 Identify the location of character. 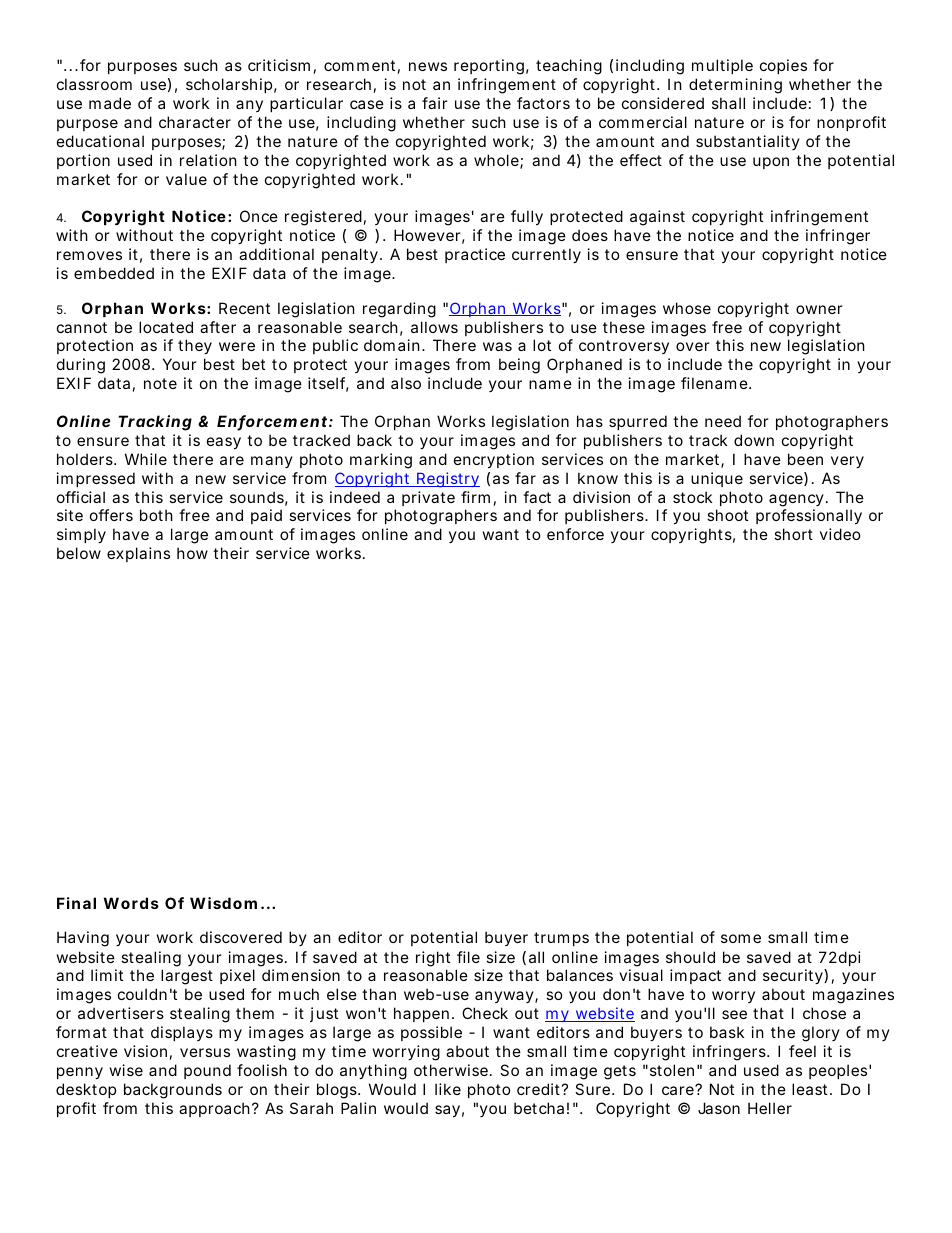
(195, 122).
